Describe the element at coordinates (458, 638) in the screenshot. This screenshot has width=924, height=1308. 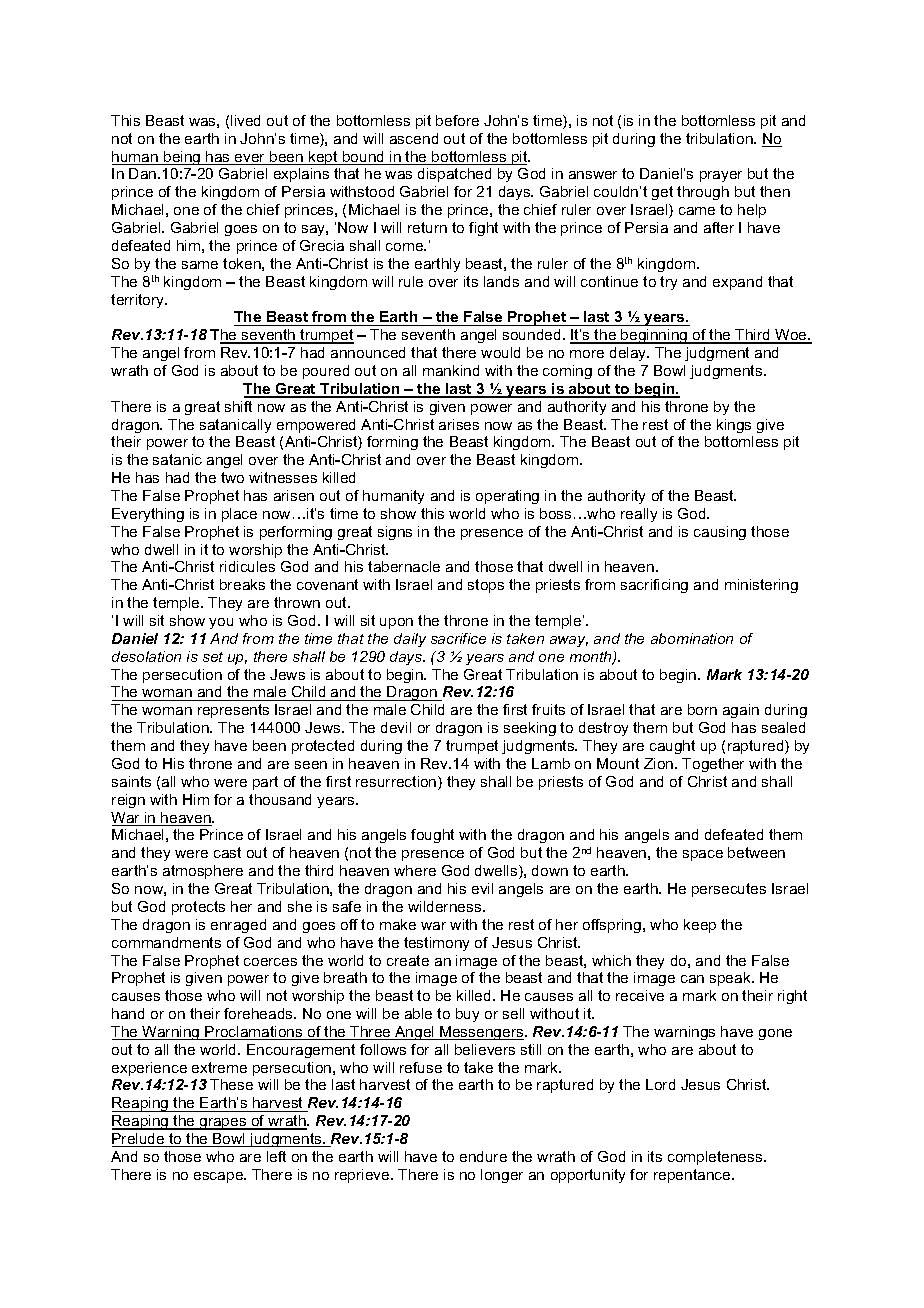
I see `sacrifice` at that location.
